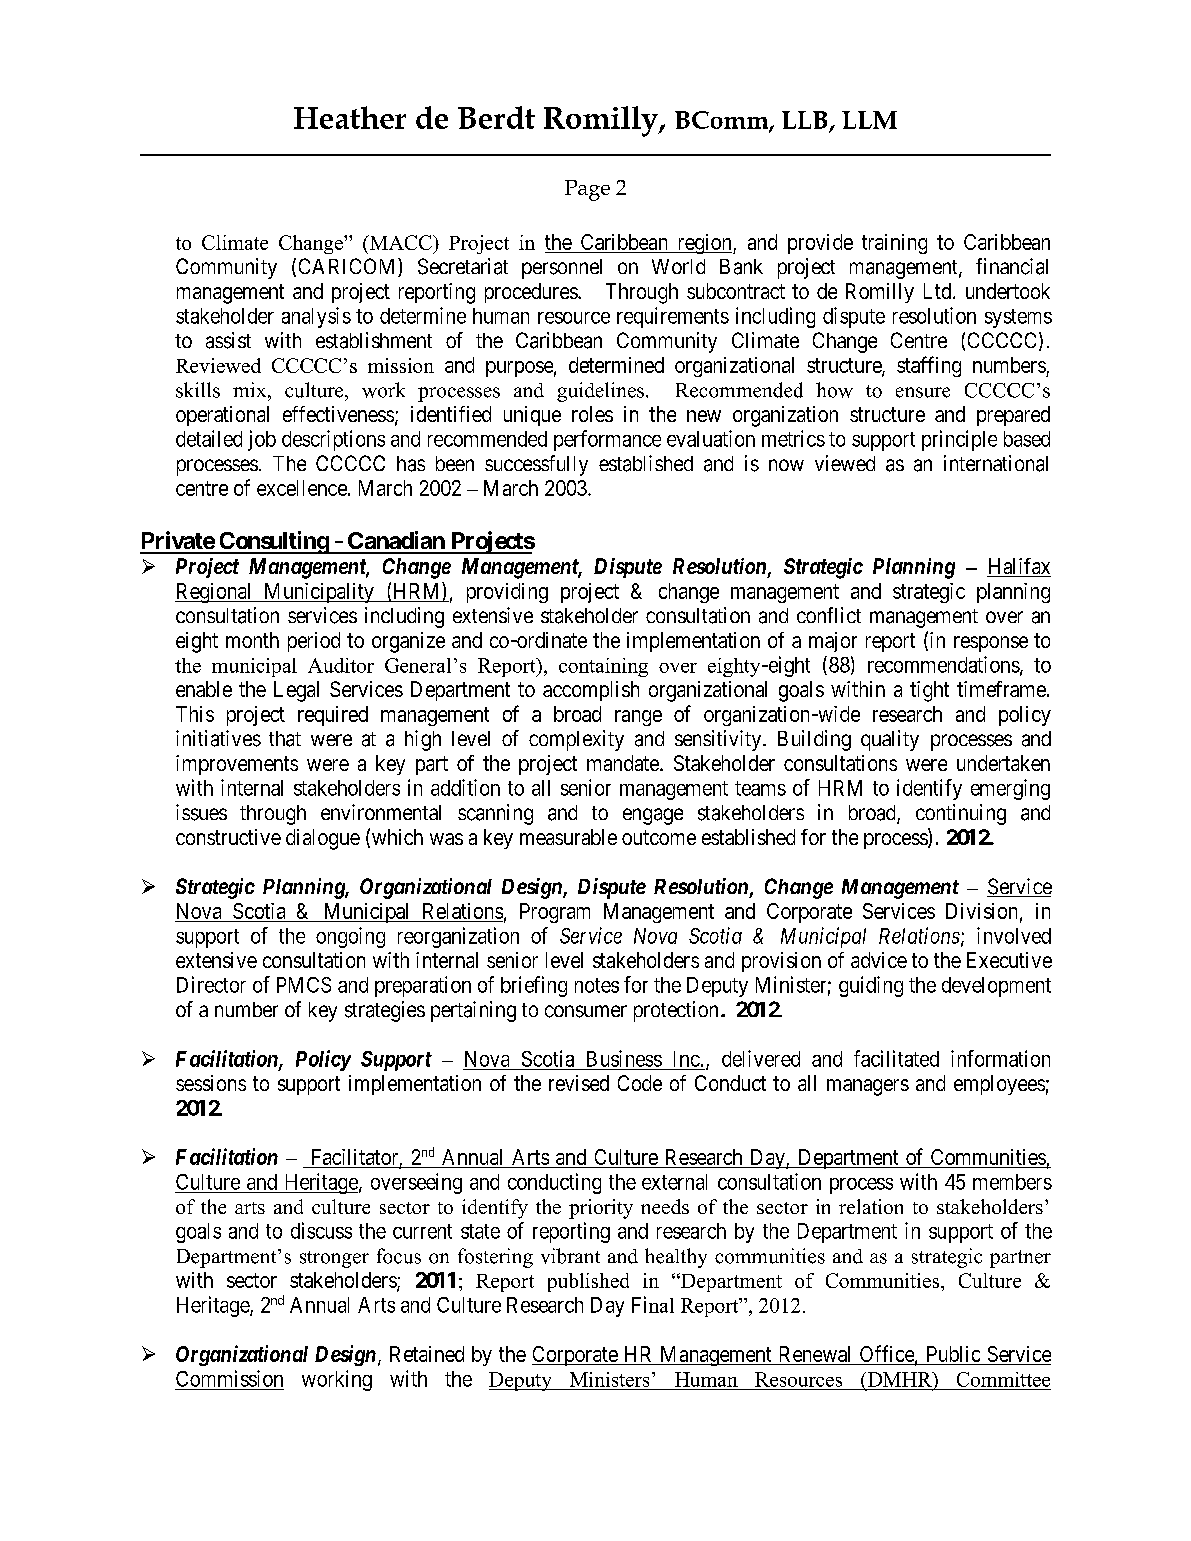  Describe the element at coordinates (587, 190) in the screenshot. I see `Page` at that location.
